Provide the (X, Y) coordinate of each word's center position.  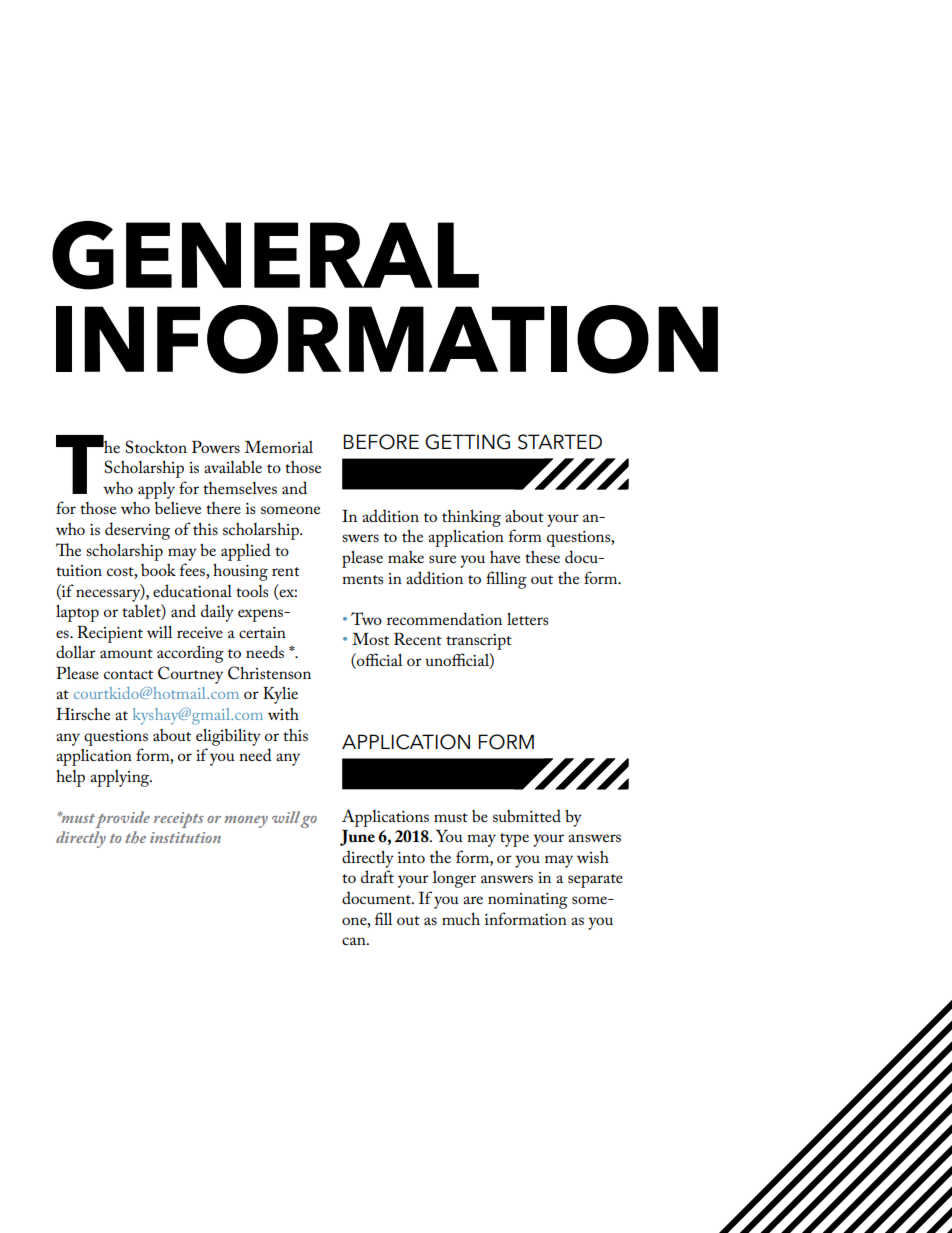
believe (178, 508)
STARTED (560, 442)
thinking (471, 518)
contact (128, 674)
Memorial (279, 447)
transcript (479, 642)
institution (185, 837)
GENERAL (265, 255)
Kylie (280, 695)
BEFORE (381, 442)
